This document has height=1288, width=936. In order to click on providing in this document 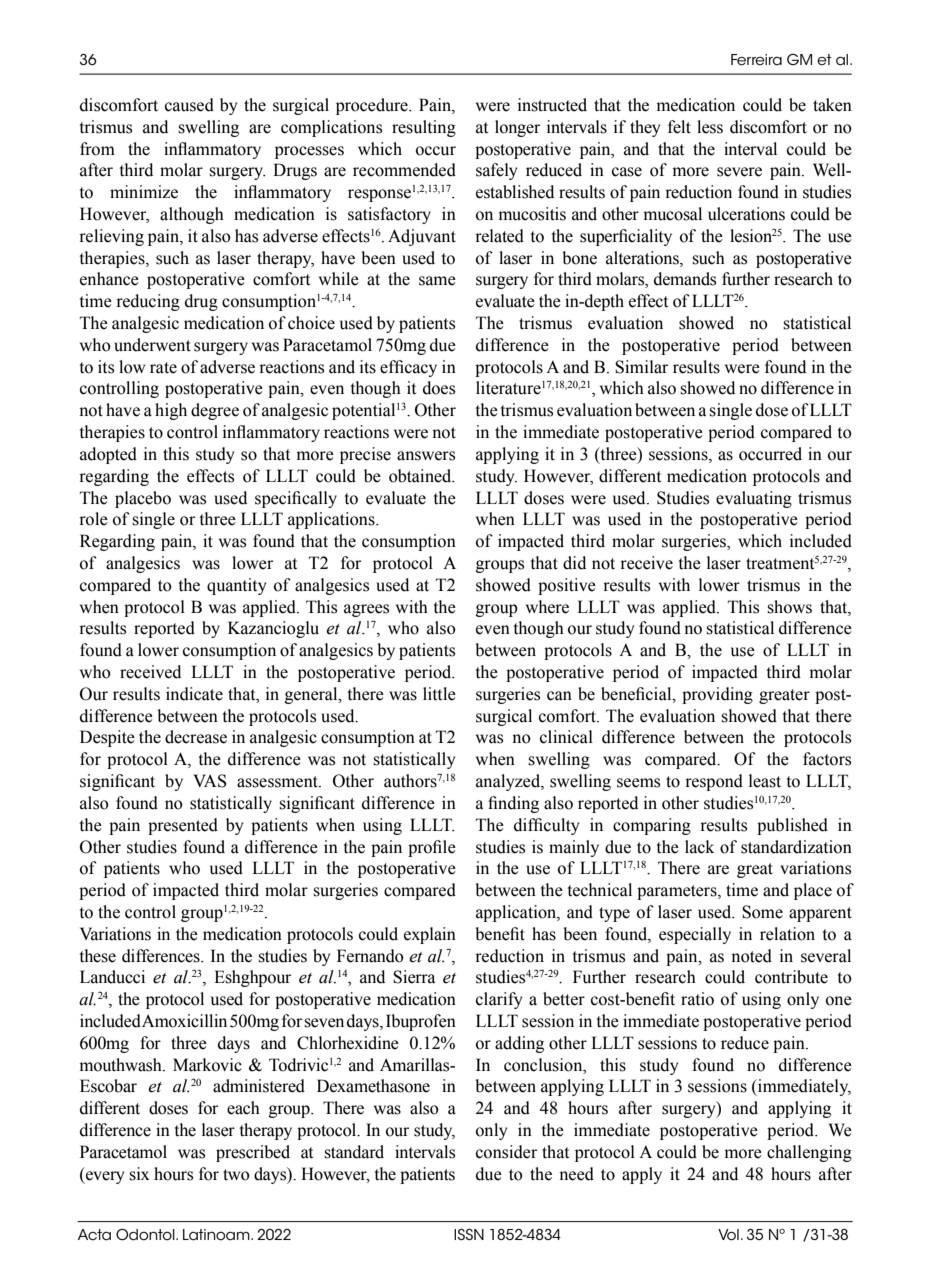, I will do `click(717, 695)`.
